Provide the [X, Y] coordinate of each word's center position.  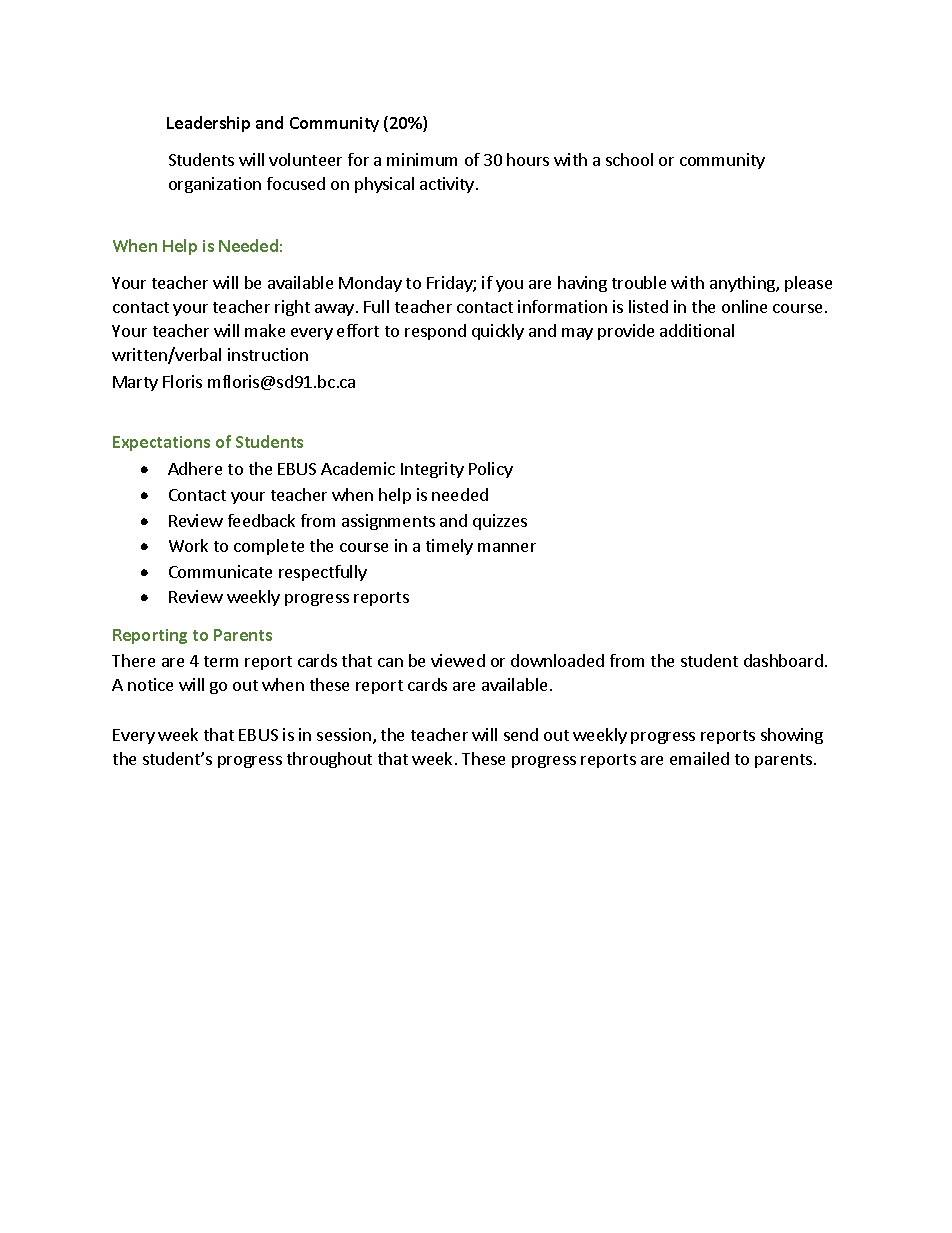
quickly [498, 332]
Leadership [208, 124]
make [265, 330]
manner [507, 547]
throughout [329, 760]
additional [697, 330]
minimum [422, 159]
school [629, 159]
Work [188, 545]
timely [449, 547]
